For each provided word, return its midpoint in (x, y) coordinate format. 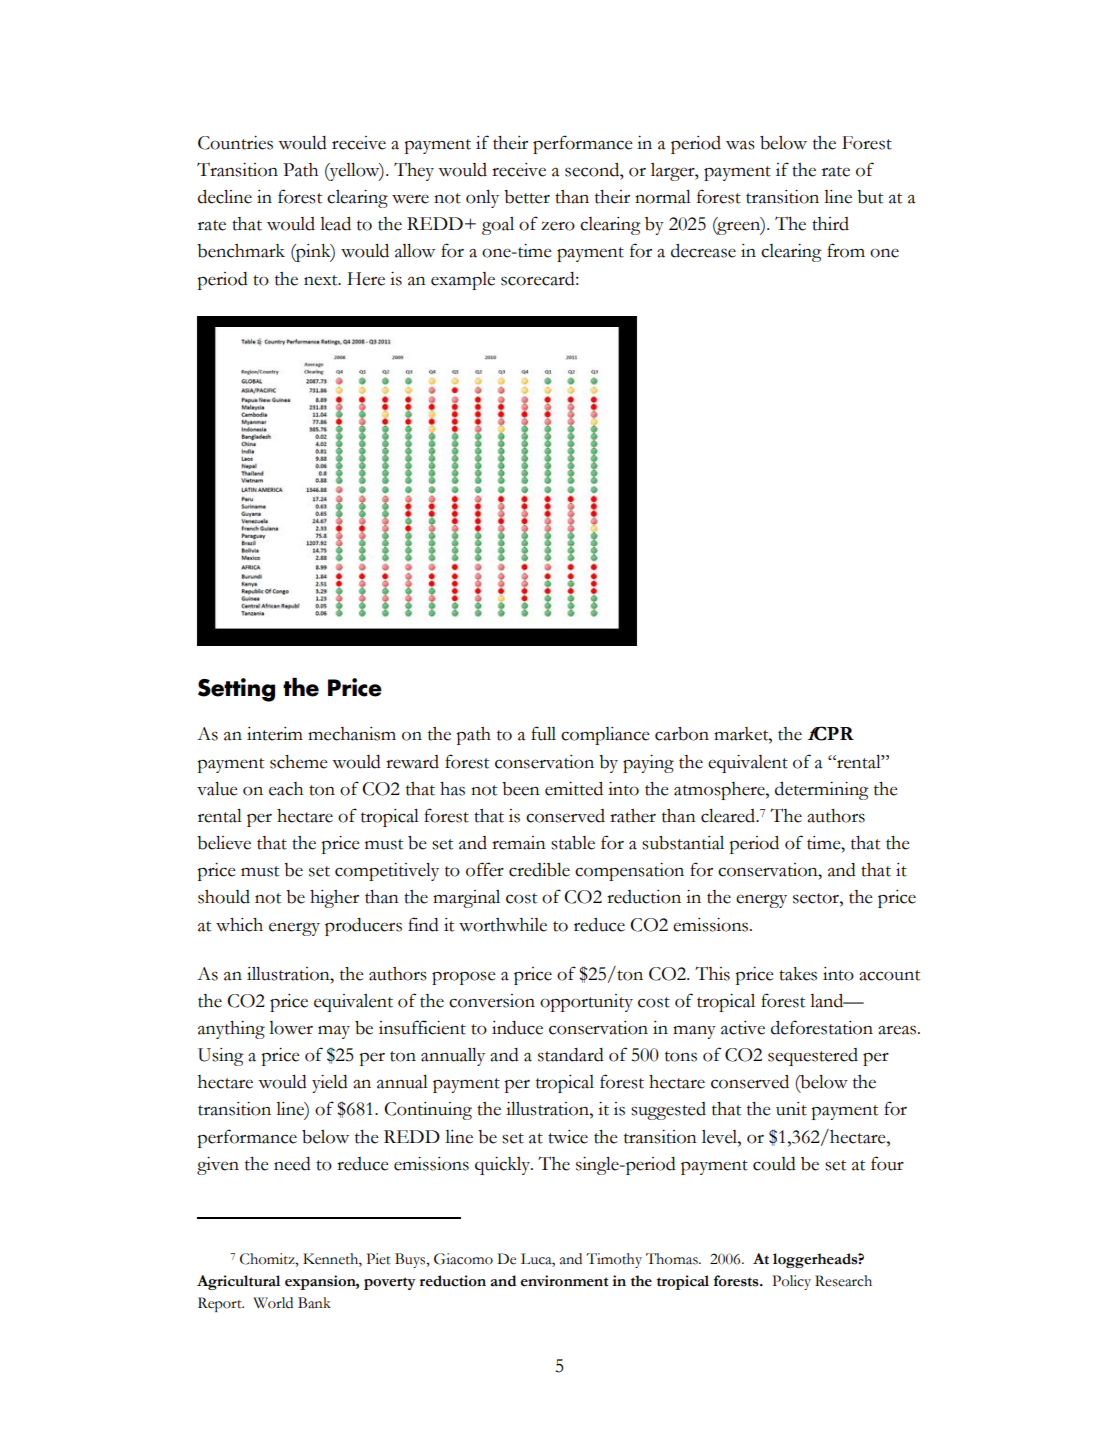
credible (539, 870)
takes (798, 974)
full (543, 733)
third (830, 224)
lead (335, 224)
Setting (236, 690)
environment (565, 1281)
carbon (682, 734)
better (527, 197)
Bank (314, 1303)
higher (334, 899)
